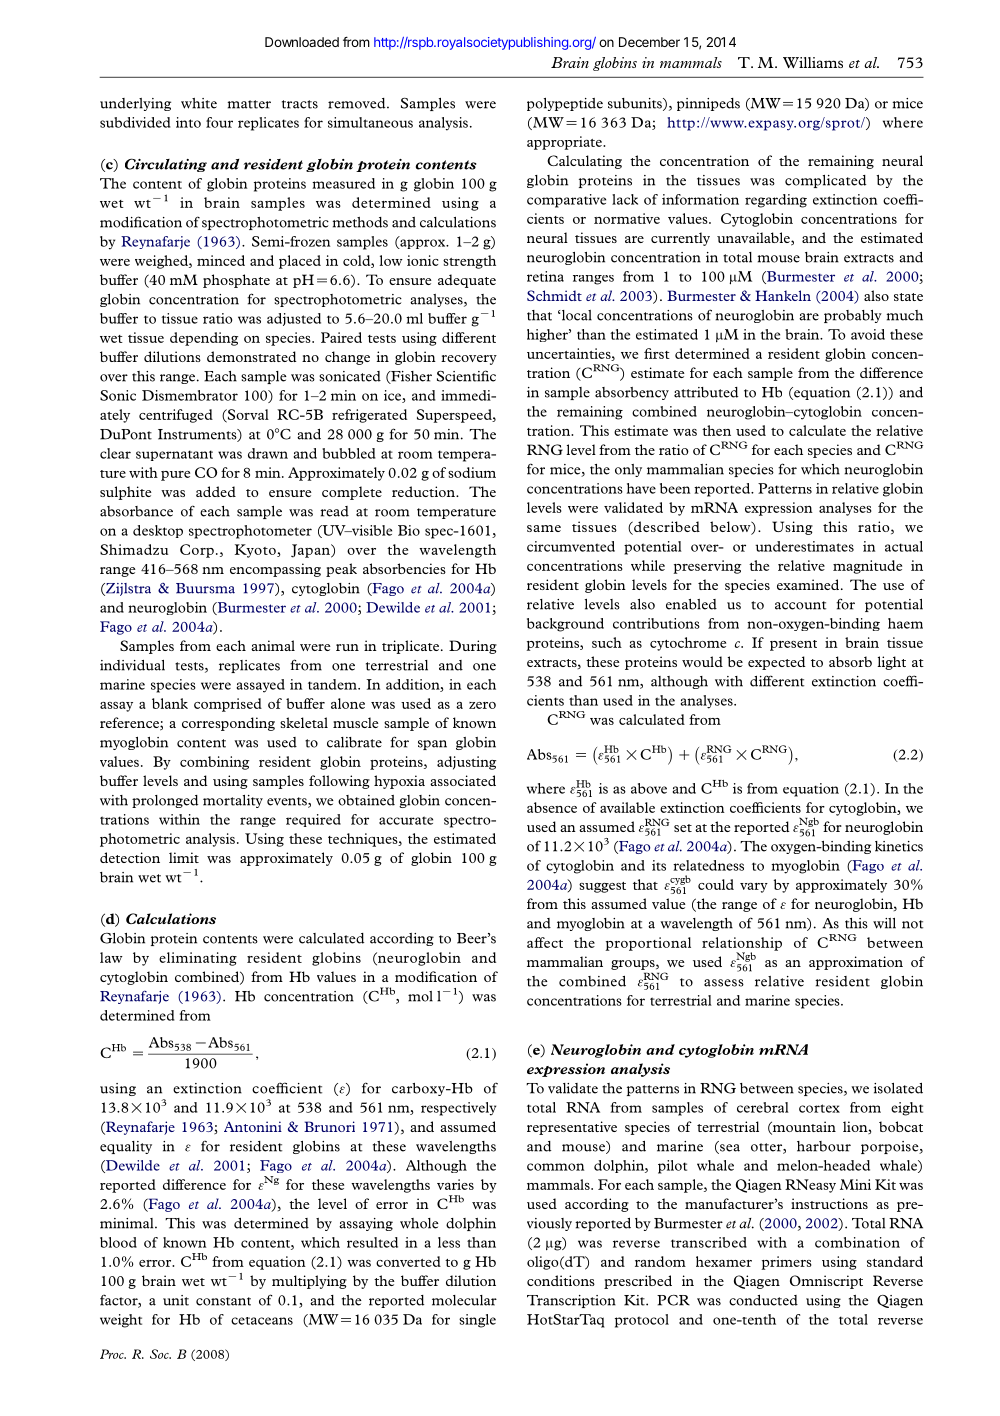 Image resolution: width=1000 pixels, height=1416 pixels. I want to click on affect, so click(545, 942).
